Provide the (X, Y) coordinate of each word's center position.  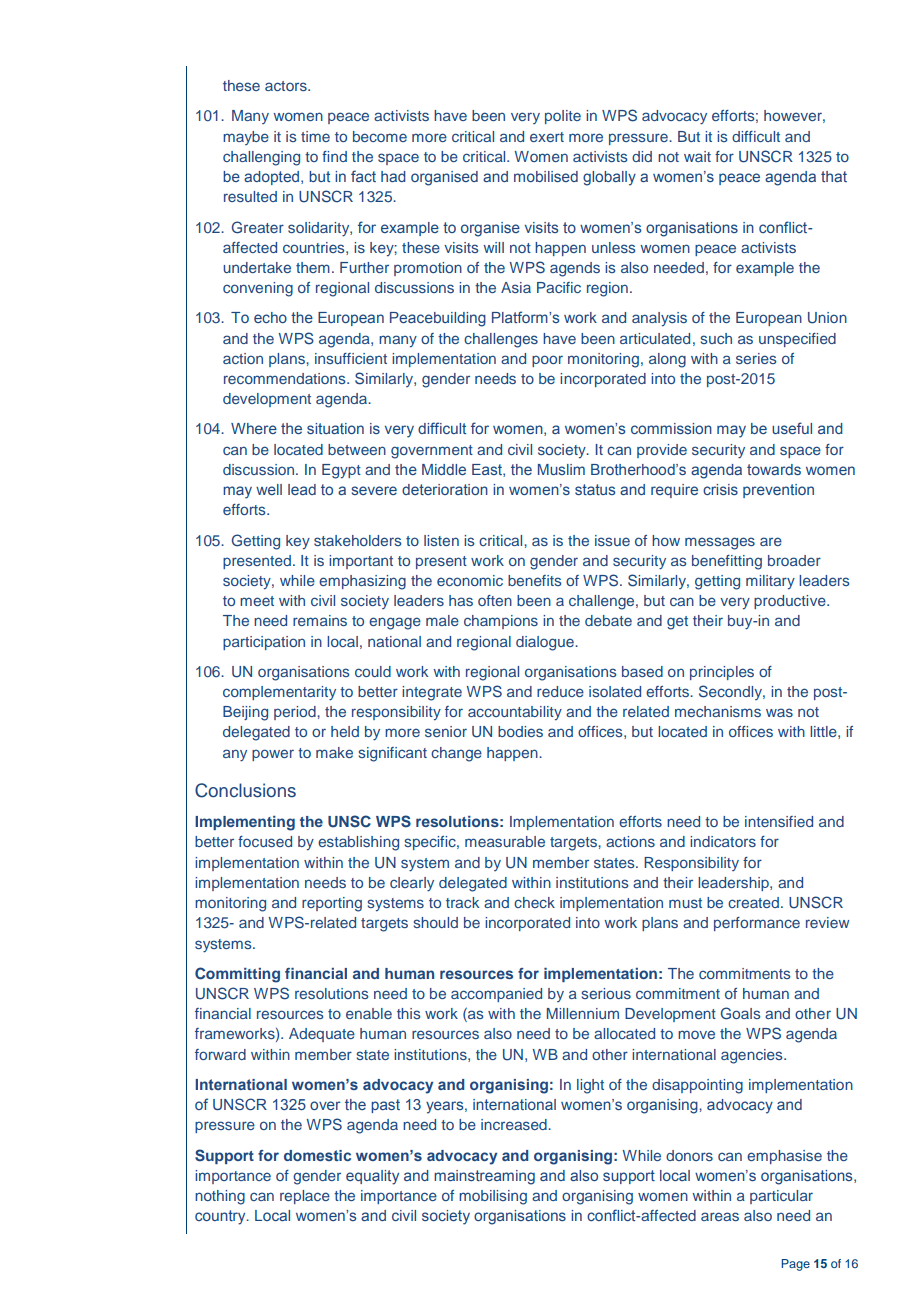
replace (305, 1197)
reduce (560, 691)
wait (697, 156)
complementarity (279, 693)
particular (781, 1197)
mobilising (493, 1197)
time (315, 136)
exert (547, 137)
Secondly (731, 692)
